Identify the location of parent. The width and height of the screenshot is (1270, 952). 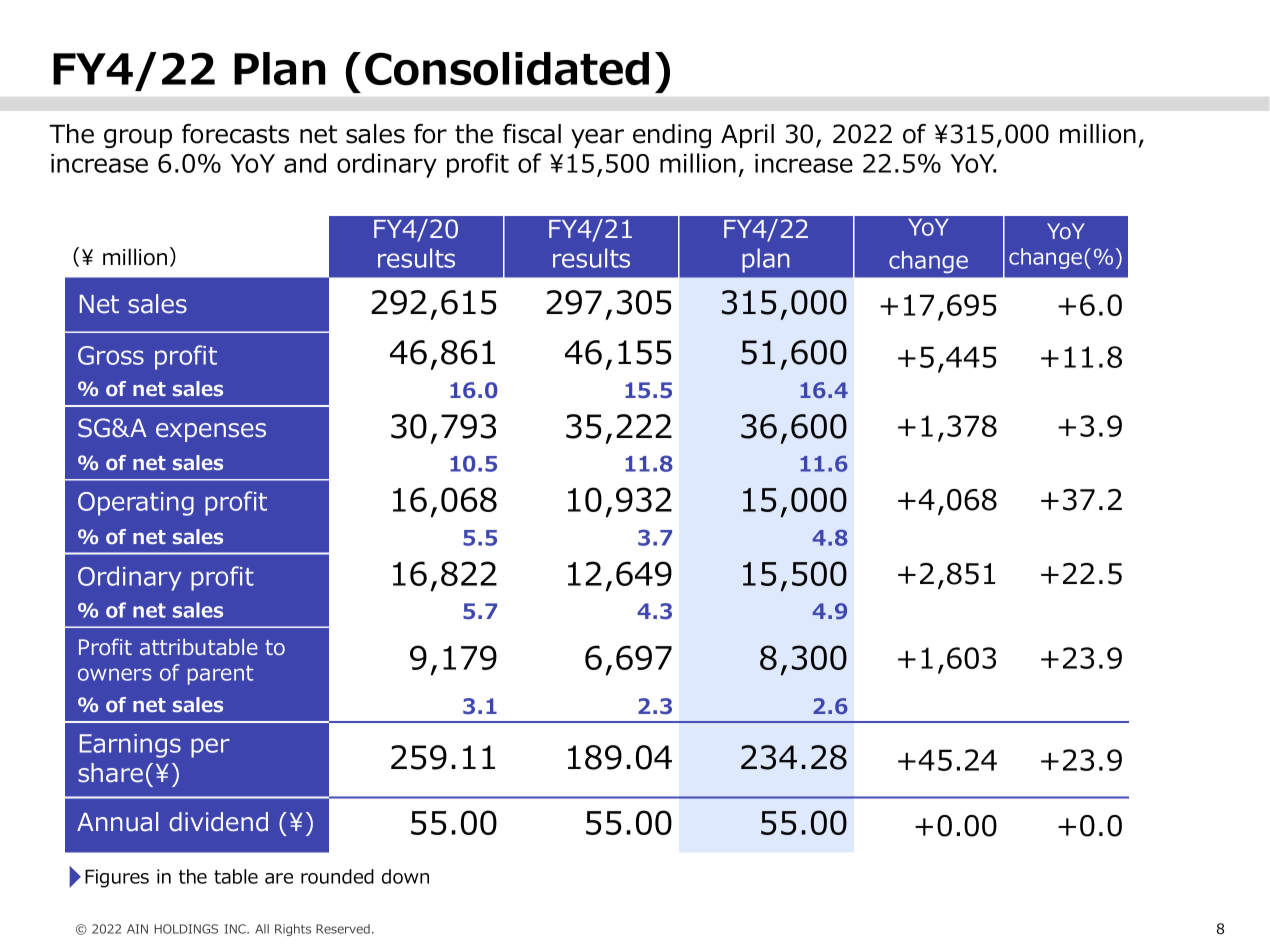
(220, 675).
